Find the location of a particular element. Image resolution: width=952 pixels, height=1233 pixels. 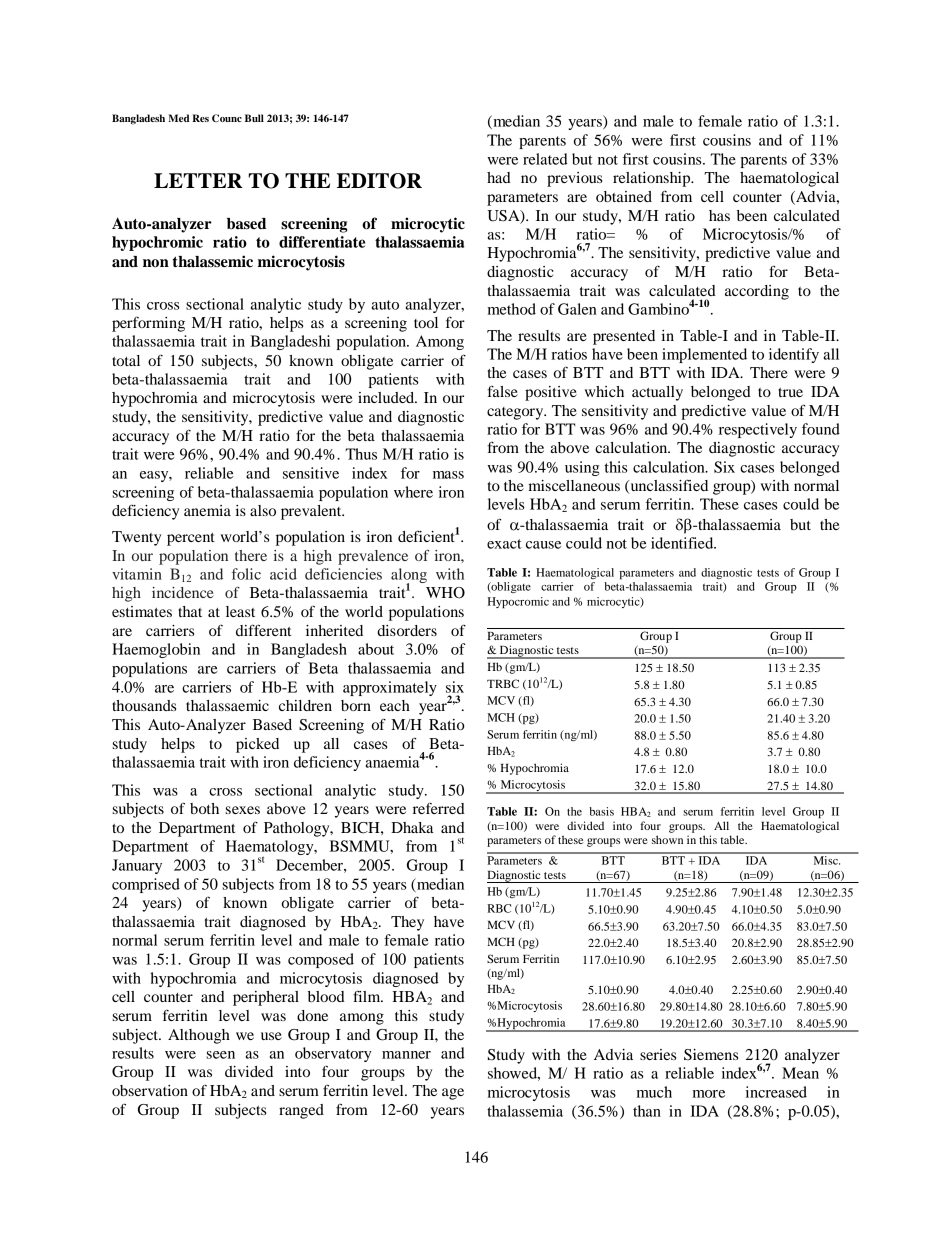

relationship is located at coordinates (653, 179).
